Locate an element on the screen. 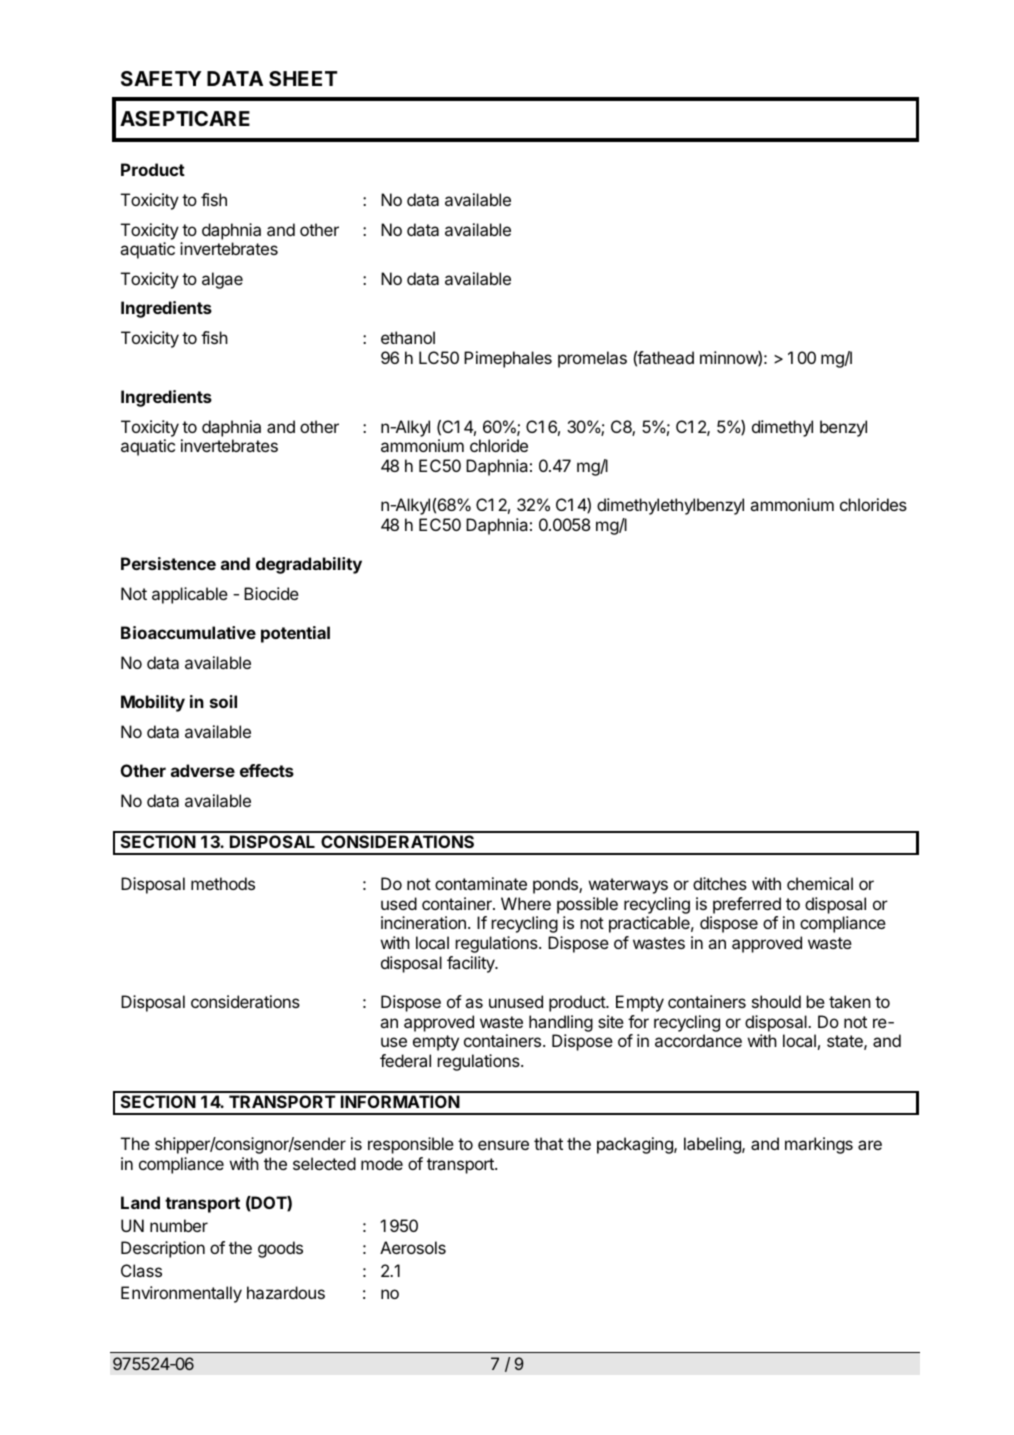 This screenshot has height=1435, width=1014. labeling is located at coordinates (713, 1145).
